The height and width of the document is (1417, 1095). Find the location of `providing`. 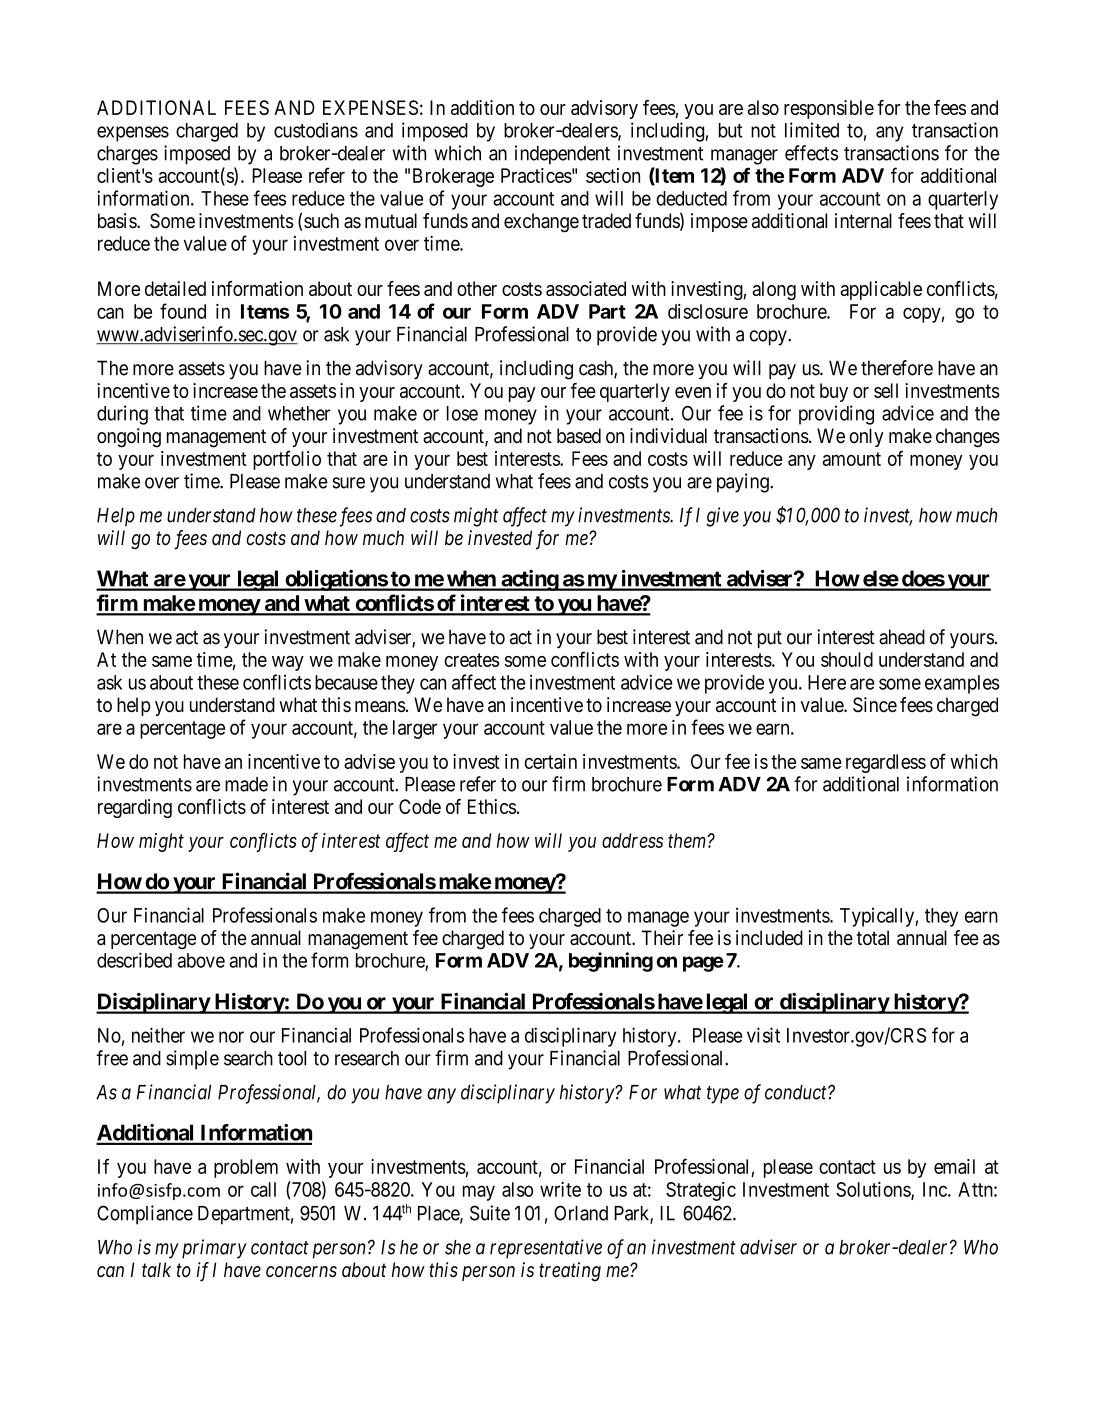

providing is located at coordinates (836, 415).
